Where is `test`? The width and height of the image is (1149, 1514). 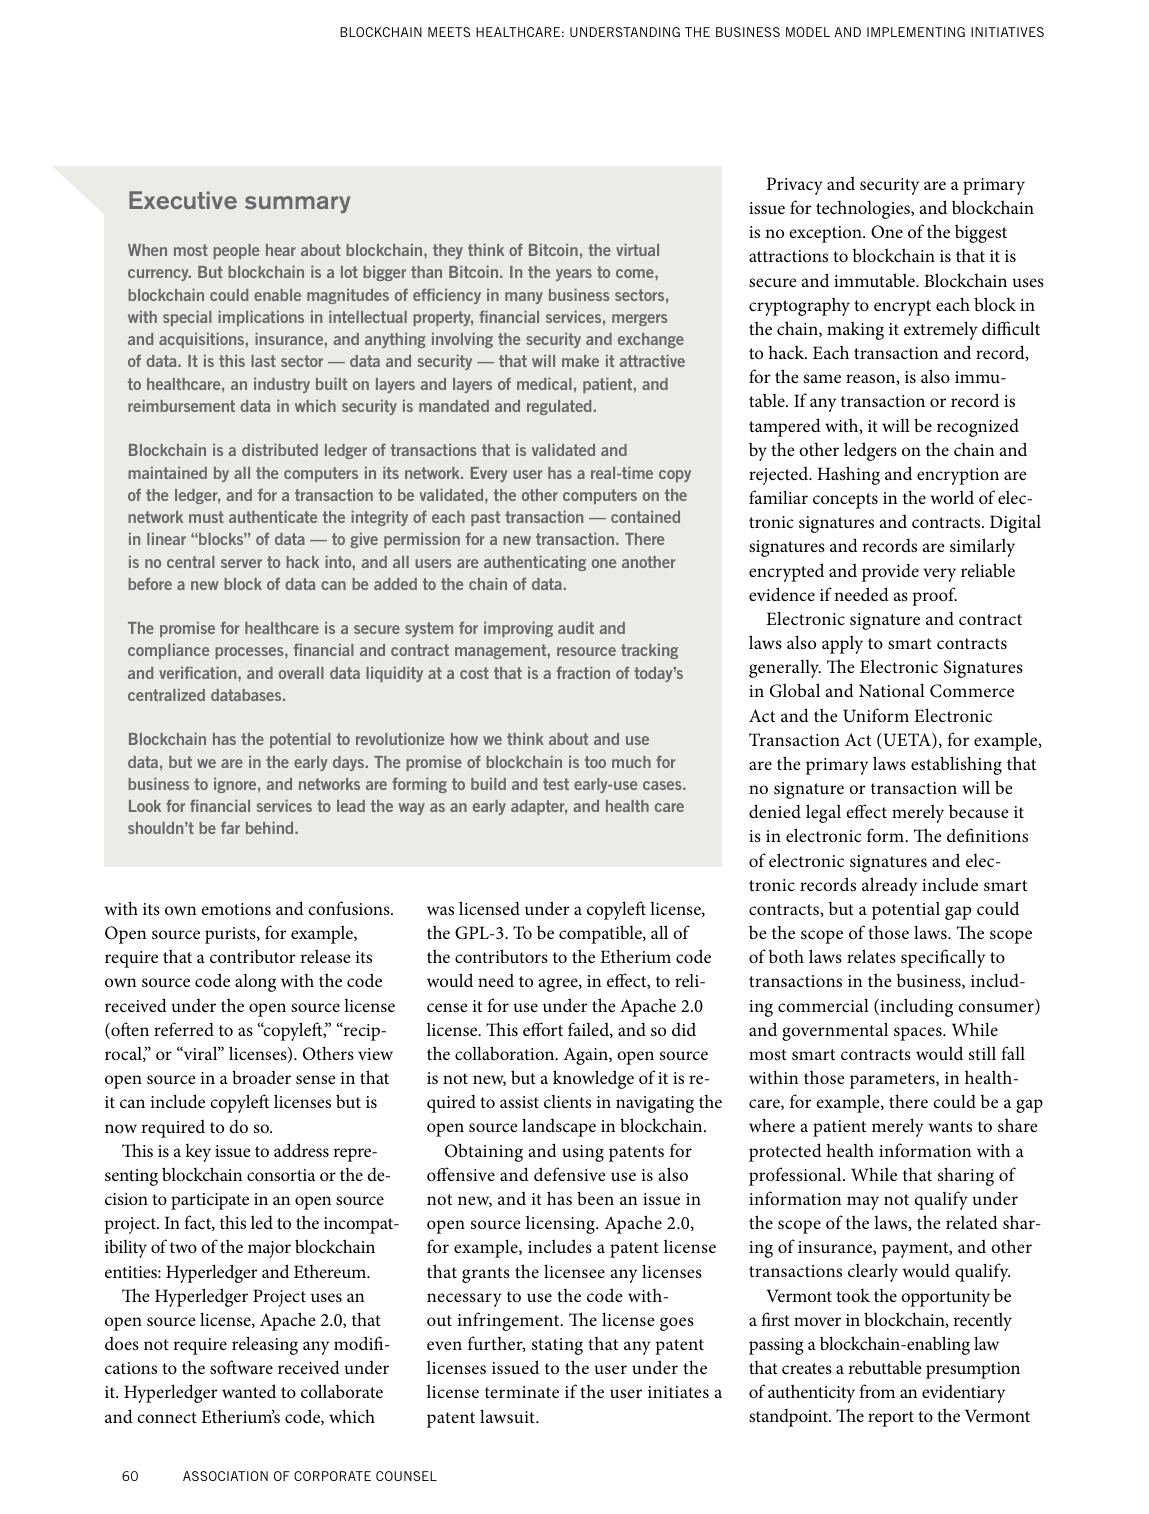 test is located at coordinates (556, 784).
